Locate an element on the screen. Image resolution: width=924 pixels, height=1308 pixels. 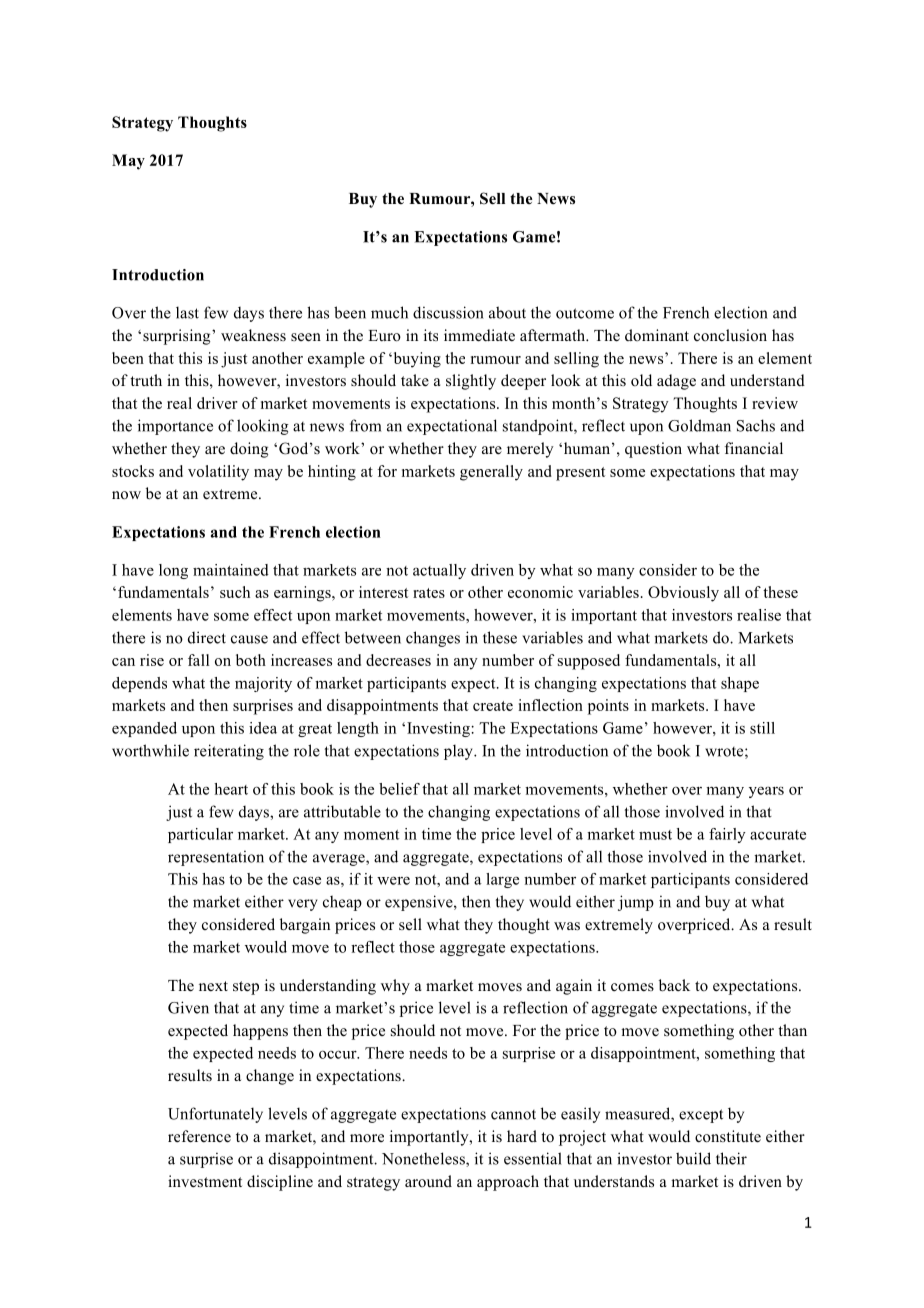
still is located at coordinates (762, 728).
